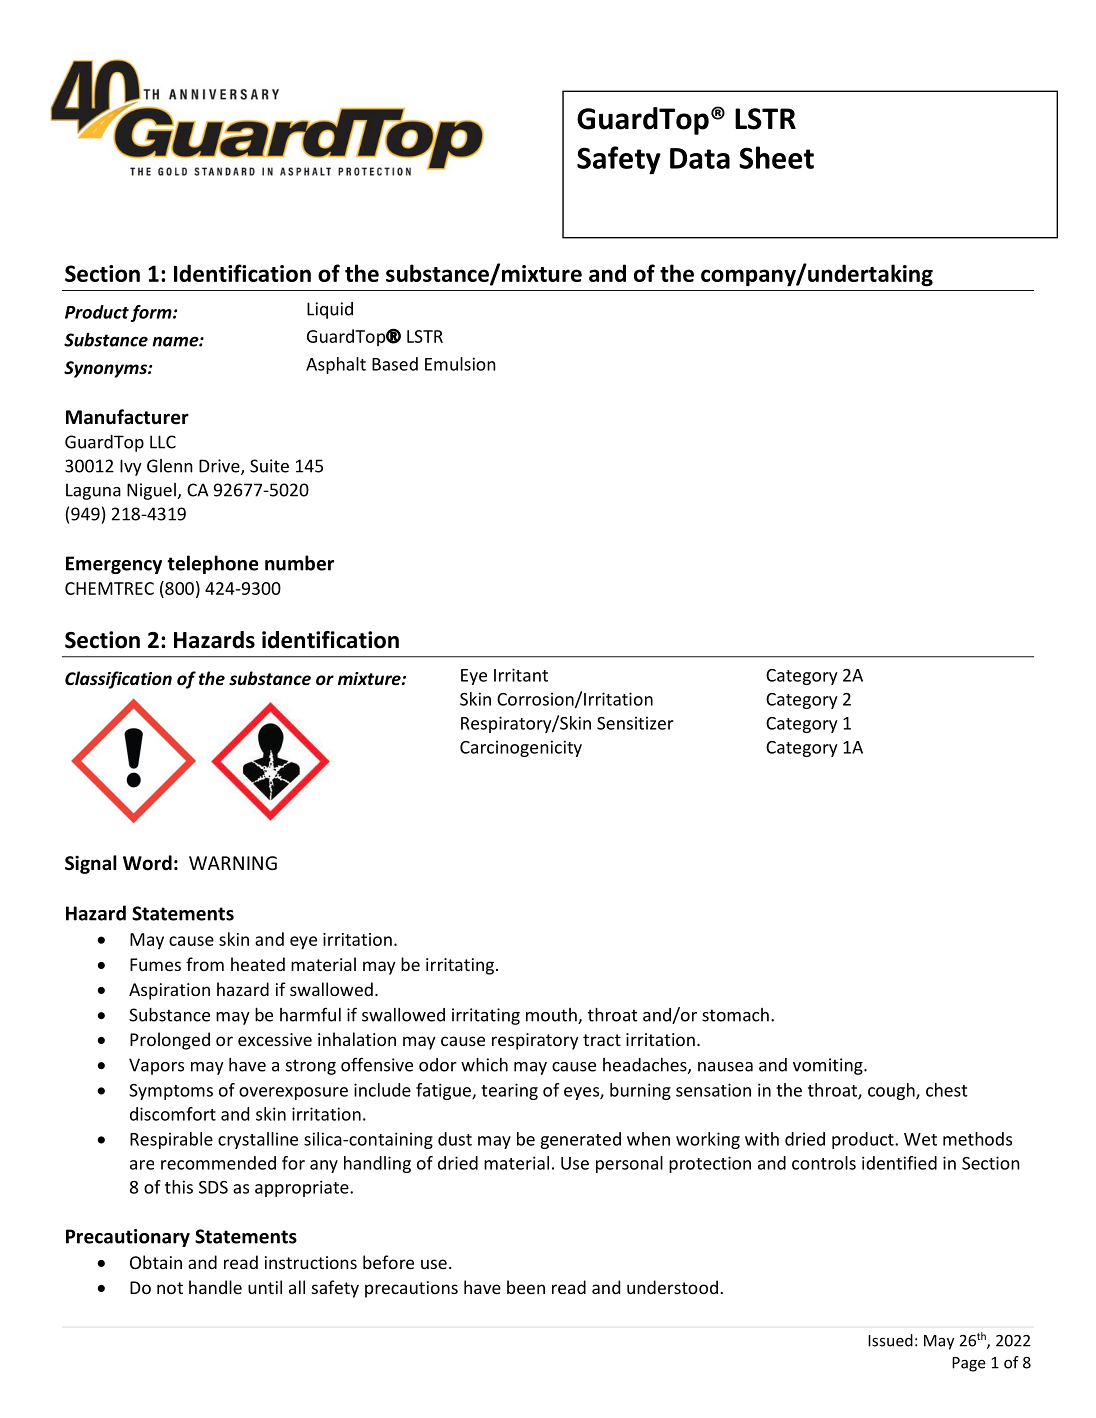  What do you see at coordinates (215, 1287) in the image?
I see `handle` at bounding box center [215, 1287].
